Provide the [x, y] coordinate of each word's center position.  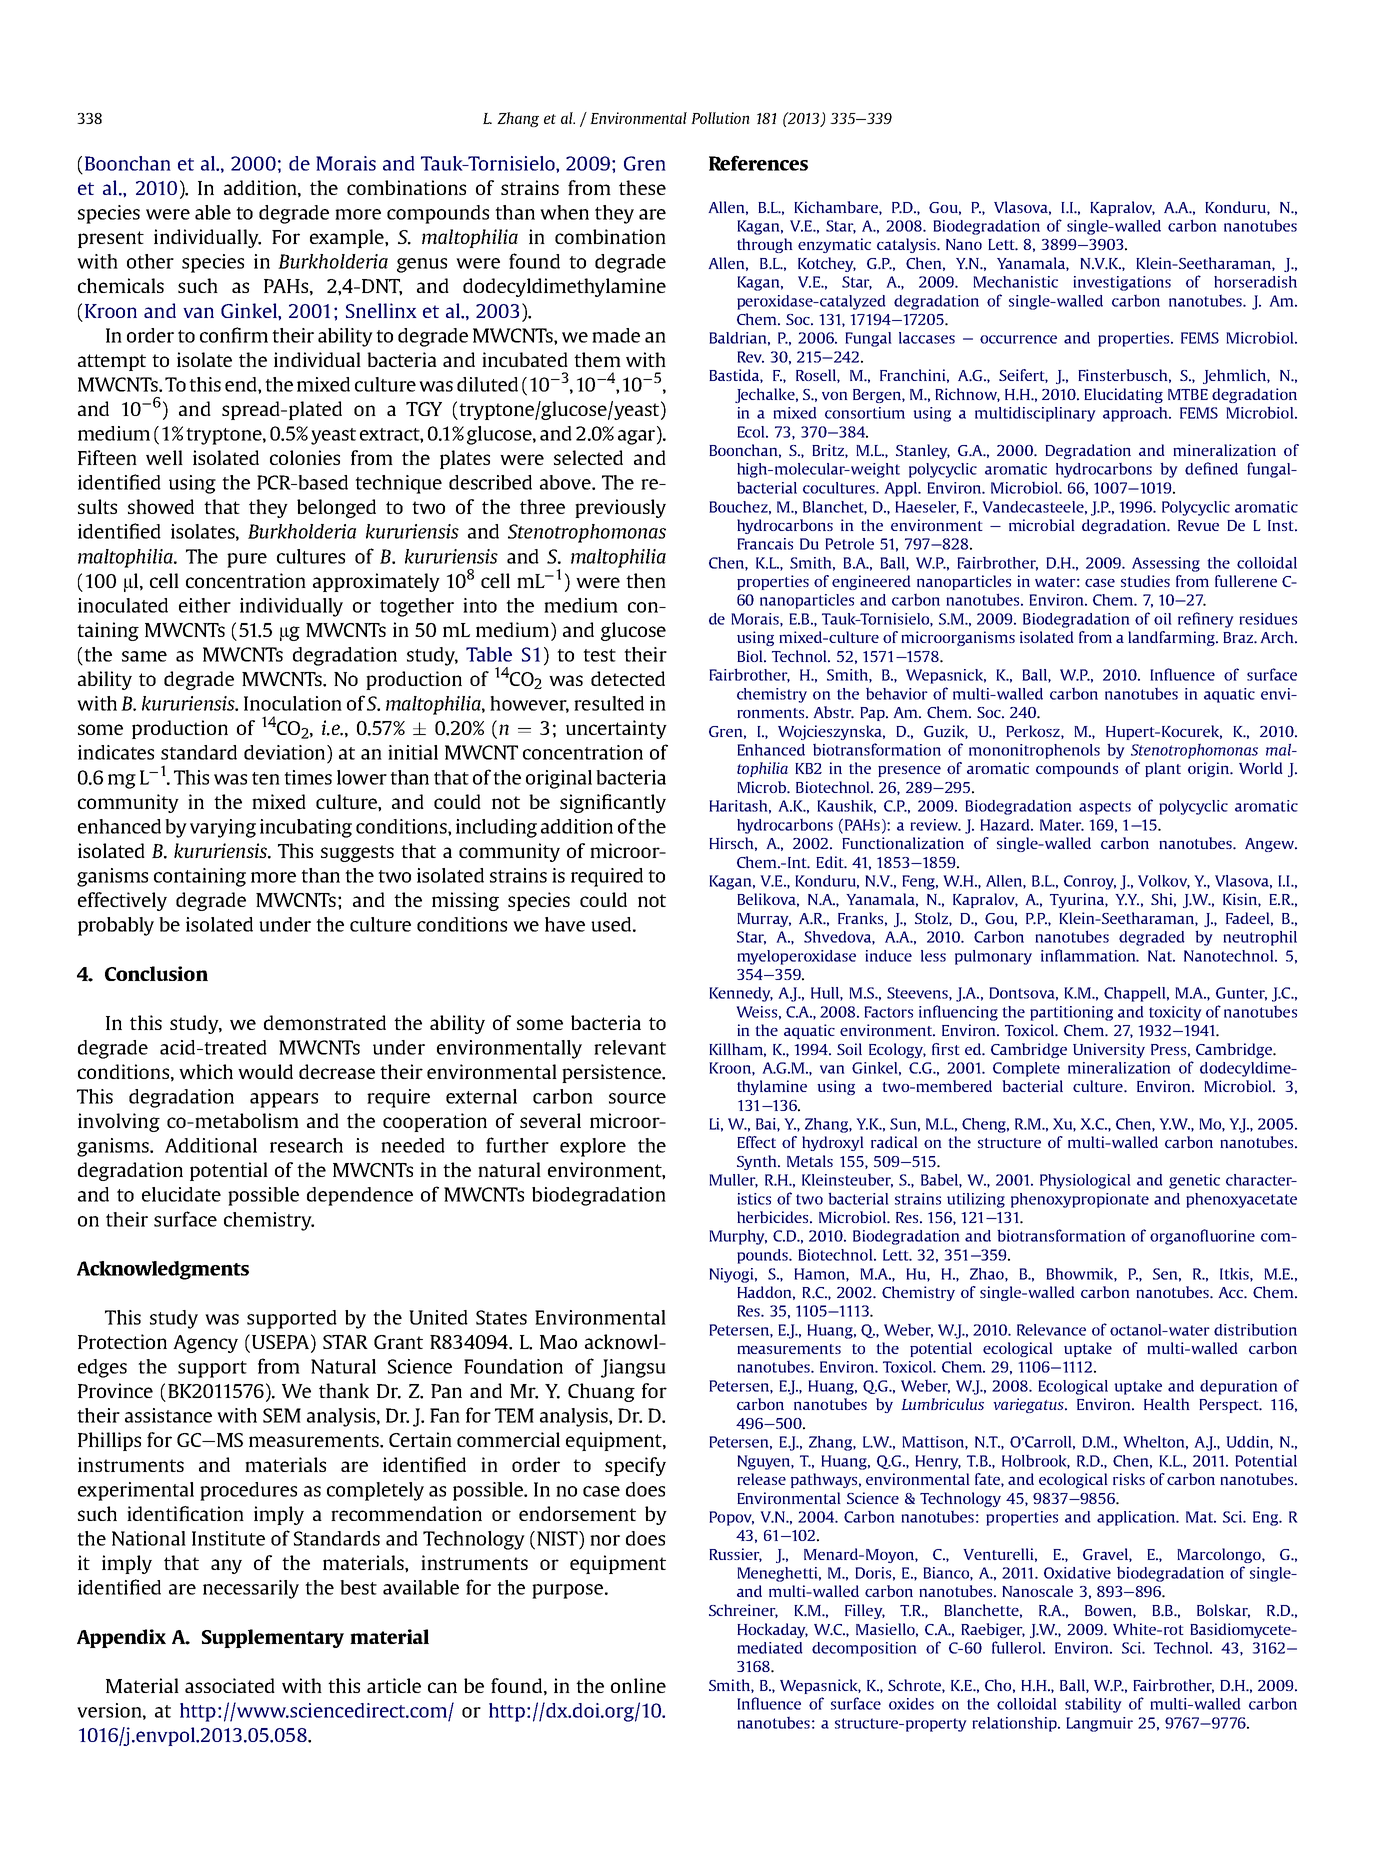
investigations [1122, 283]
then [646, 580]
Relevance [1051, 1330]
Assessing [1166, 564]
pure [247, 560]
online [638, 1685]
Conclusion [156, 973]
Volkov [1164, 882]
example [348, 238]
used [612, 924]
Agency [205, 1344]
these [642, 187]
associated [230, 1685]
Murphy [738, 1237]
